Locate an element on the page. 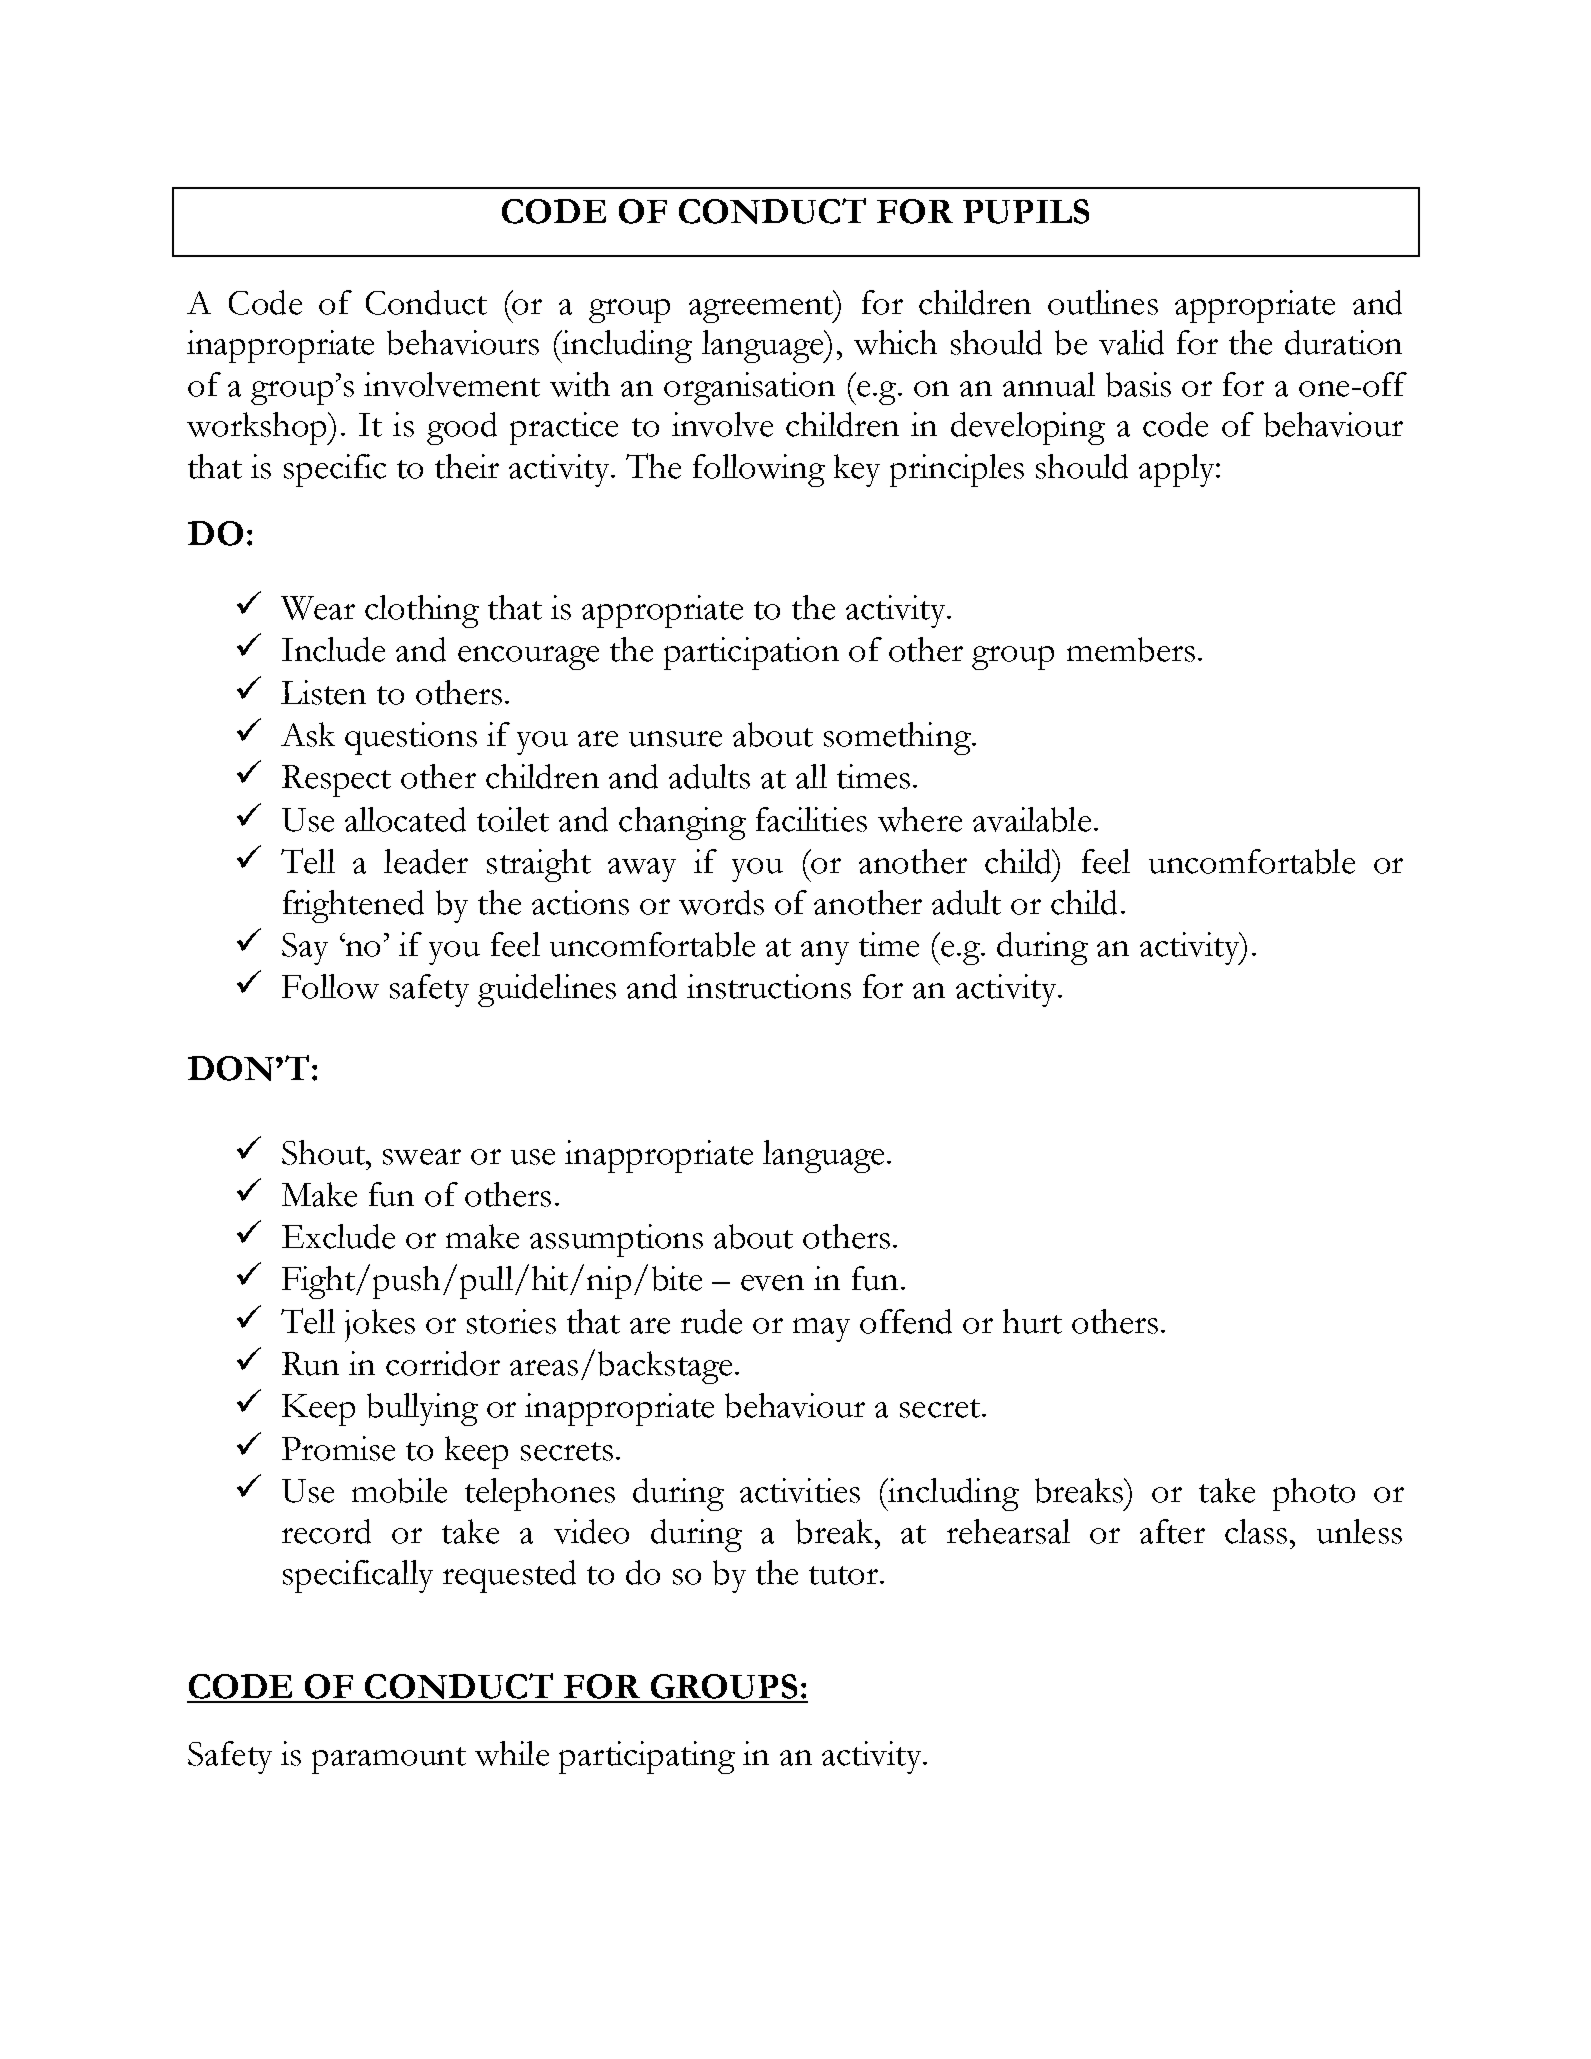 The width and height of the document is (1591, 2059). available is located at coordinates (1032, 819).
